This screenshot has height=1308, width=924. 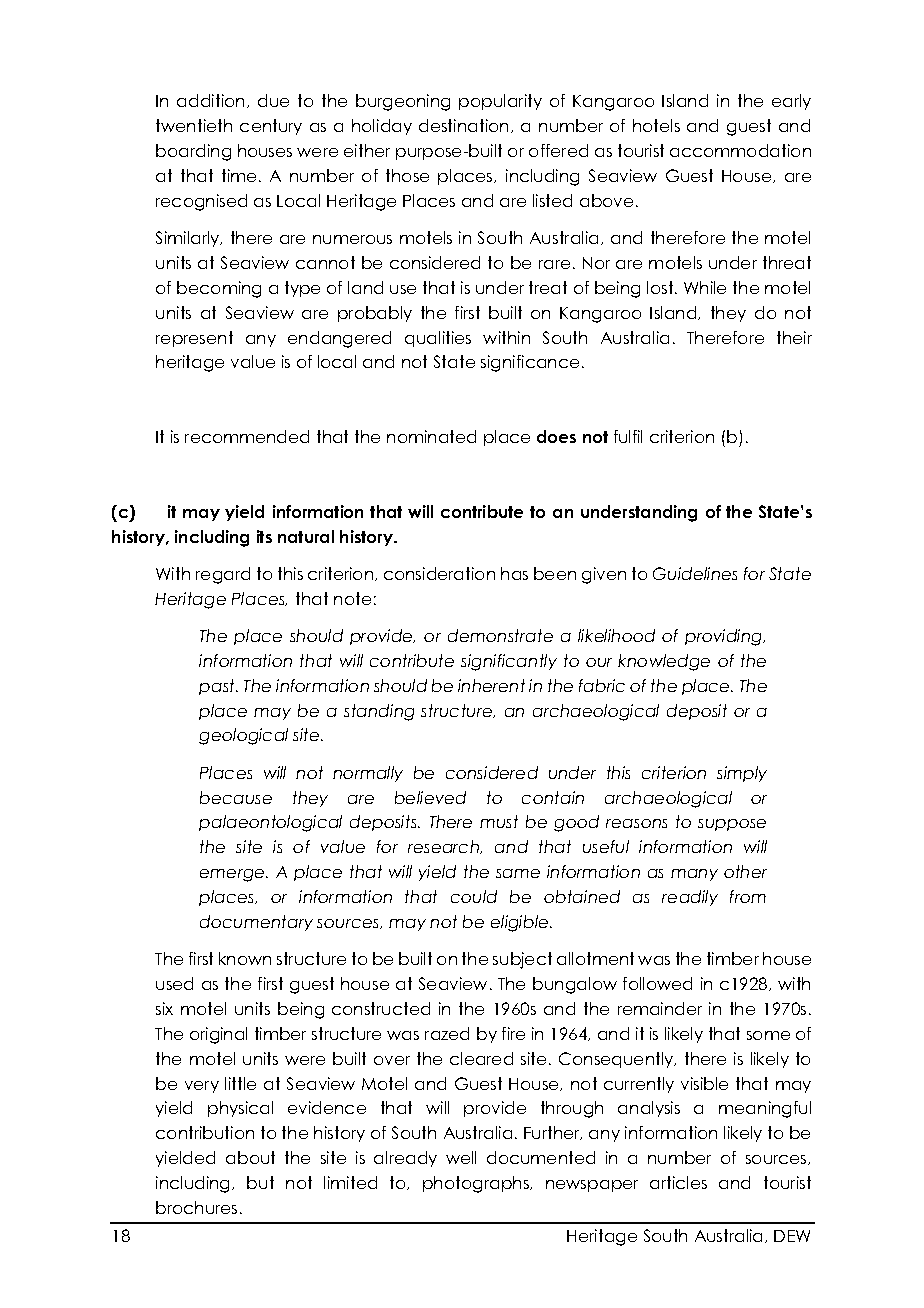 What do you see at coordinates (499, 821) in the screenshot?
I see `must` at bounding box center [499, 821].
